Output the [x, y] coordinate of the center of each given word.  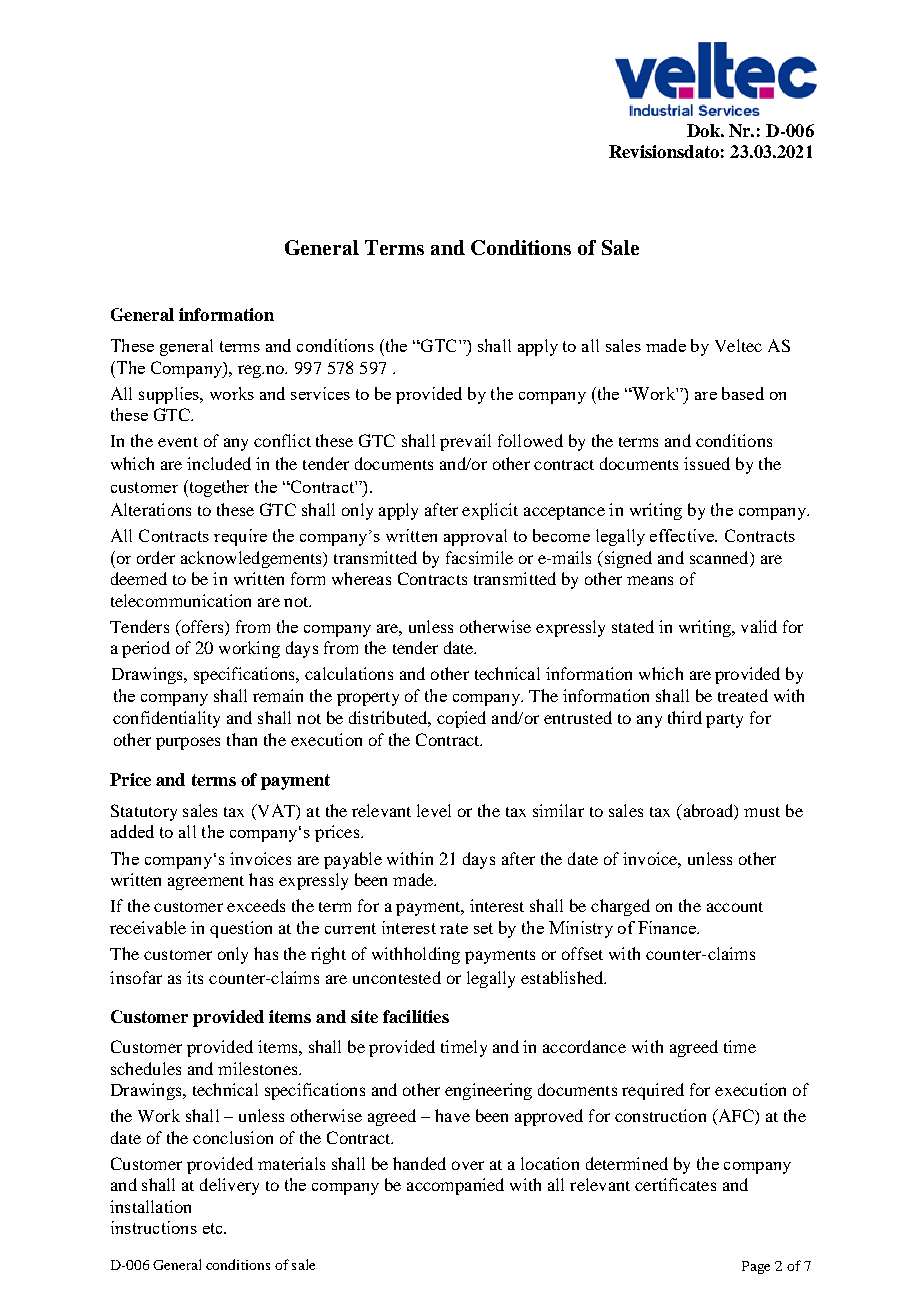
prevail [465, 442]
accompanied [455, 1186]
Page [756, 1267]
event [178, 442]
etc [214, 1228]
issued [707, 463]
